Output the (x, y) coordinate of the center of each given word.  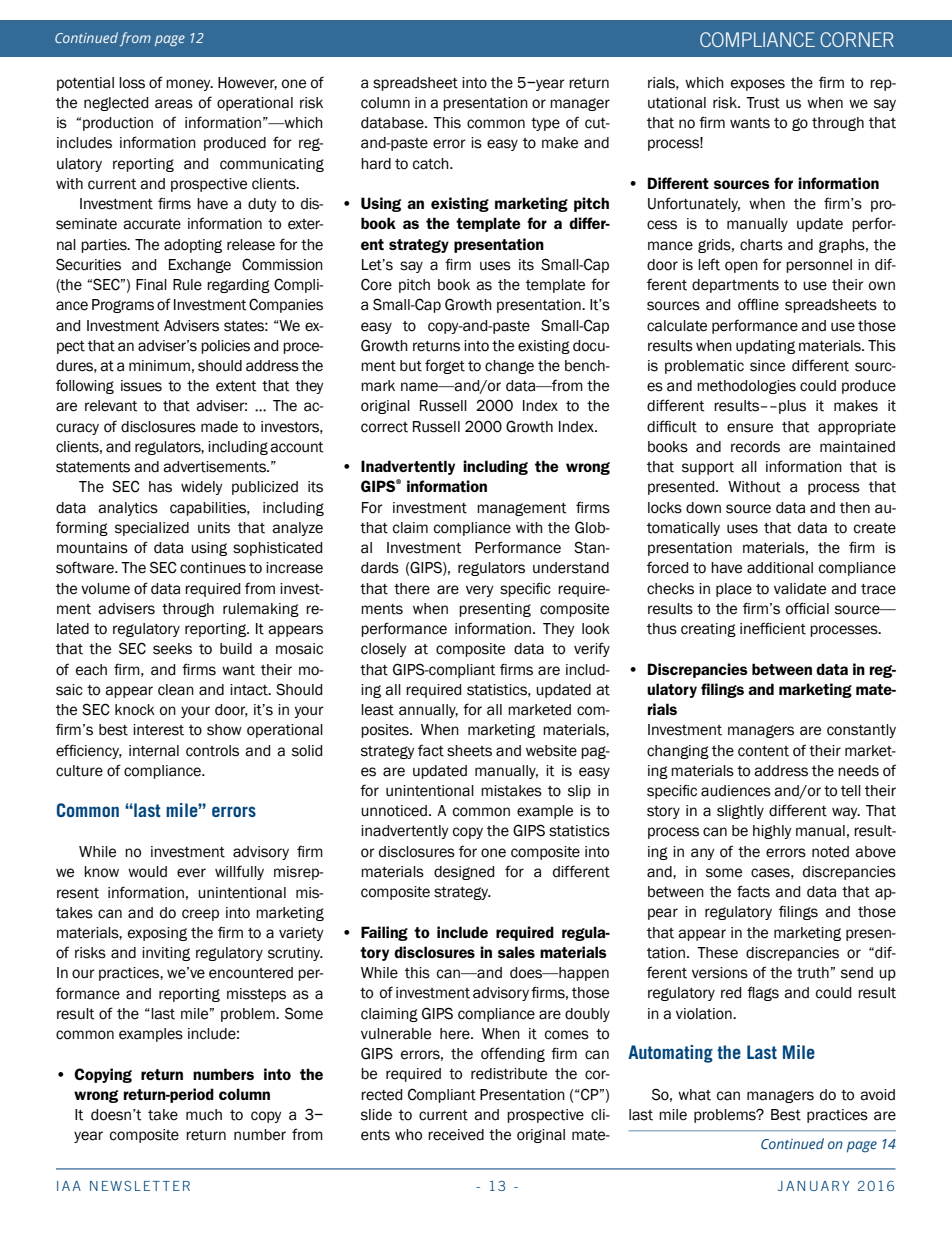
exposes (758, 85)
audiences (736, 791)
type (545, 124)
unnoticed (394, 811)
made (219, 427)
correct (384, 427)
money (189, 85)
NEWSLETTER (140, 1186)
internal (154, 751)
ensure (750, 428)
